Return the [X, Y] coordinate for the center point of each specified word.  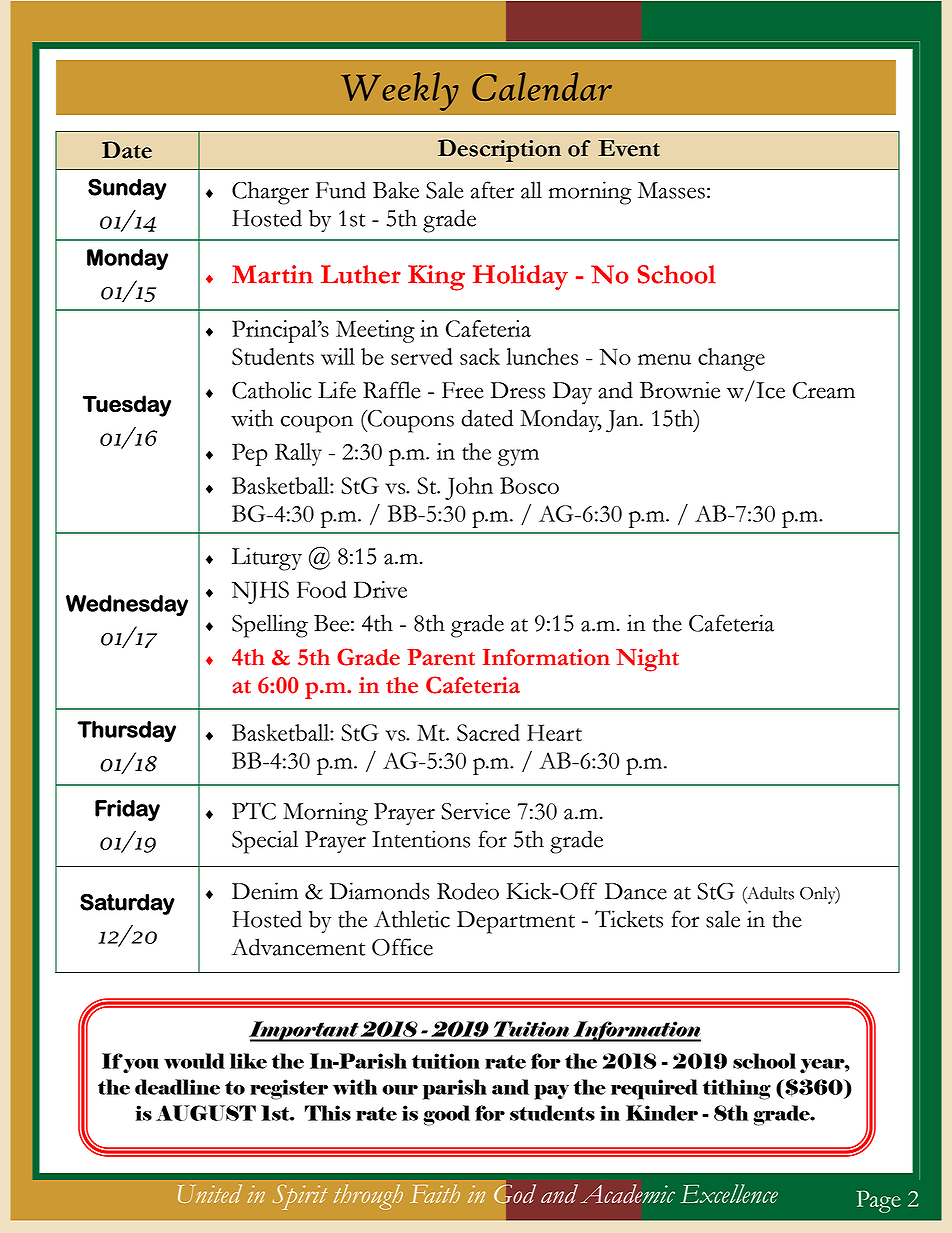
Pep [250, 454]
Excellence [729, 1193]
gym [518, 457]
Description [499, 150]
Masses [671, 190]
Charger [270, 193]
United [210, 1193]
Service [475, 811]
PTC [254, 811]
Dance [636, 891]
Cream [824, 390]
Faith [435, 1193]
